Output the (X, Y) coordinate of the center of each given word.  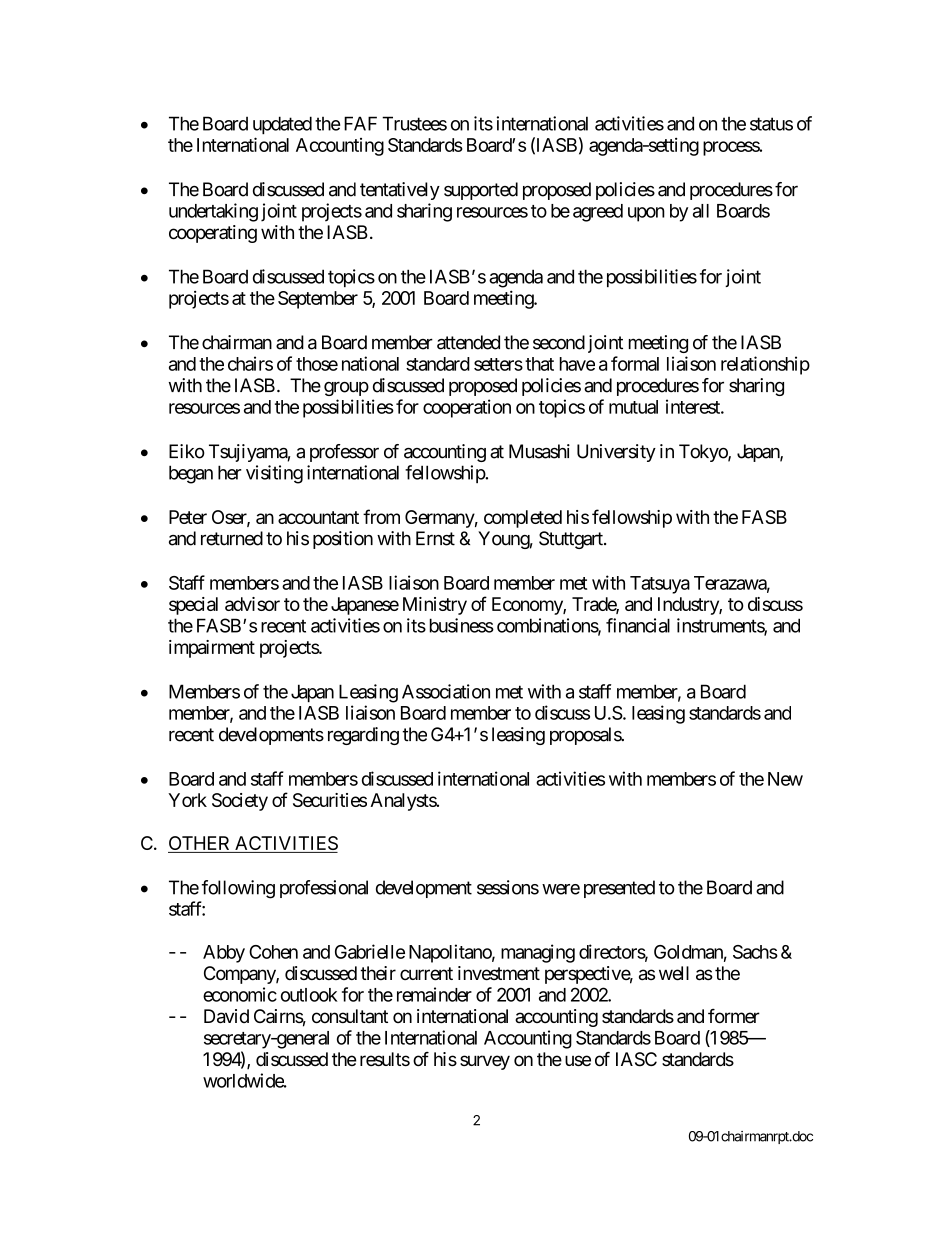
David (226, 1016)
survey (485, 1062)
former (734, 1016)
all (701, 211)
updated (282, 125)
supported (481, 191)
